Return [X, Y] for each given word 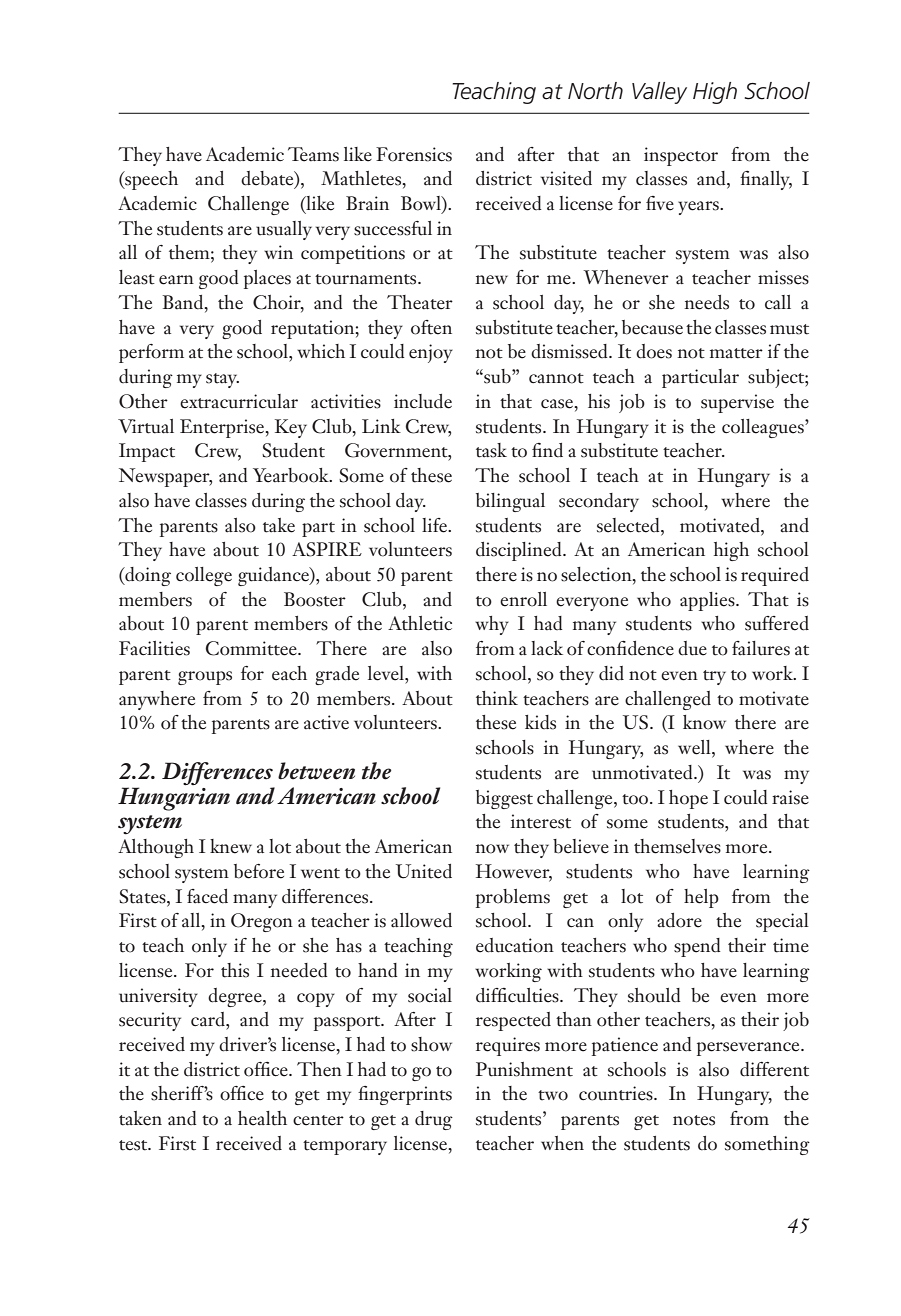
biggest [504, 799]
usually [284, 230]
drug [434, 1120]
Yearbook [292, 475]
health [262, 1118]
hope [688, 799]
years [699, 208]
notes [694, 1120]
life [435, 525]
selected [629, 525]
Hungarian [174, 798]
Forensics [414, 154]
